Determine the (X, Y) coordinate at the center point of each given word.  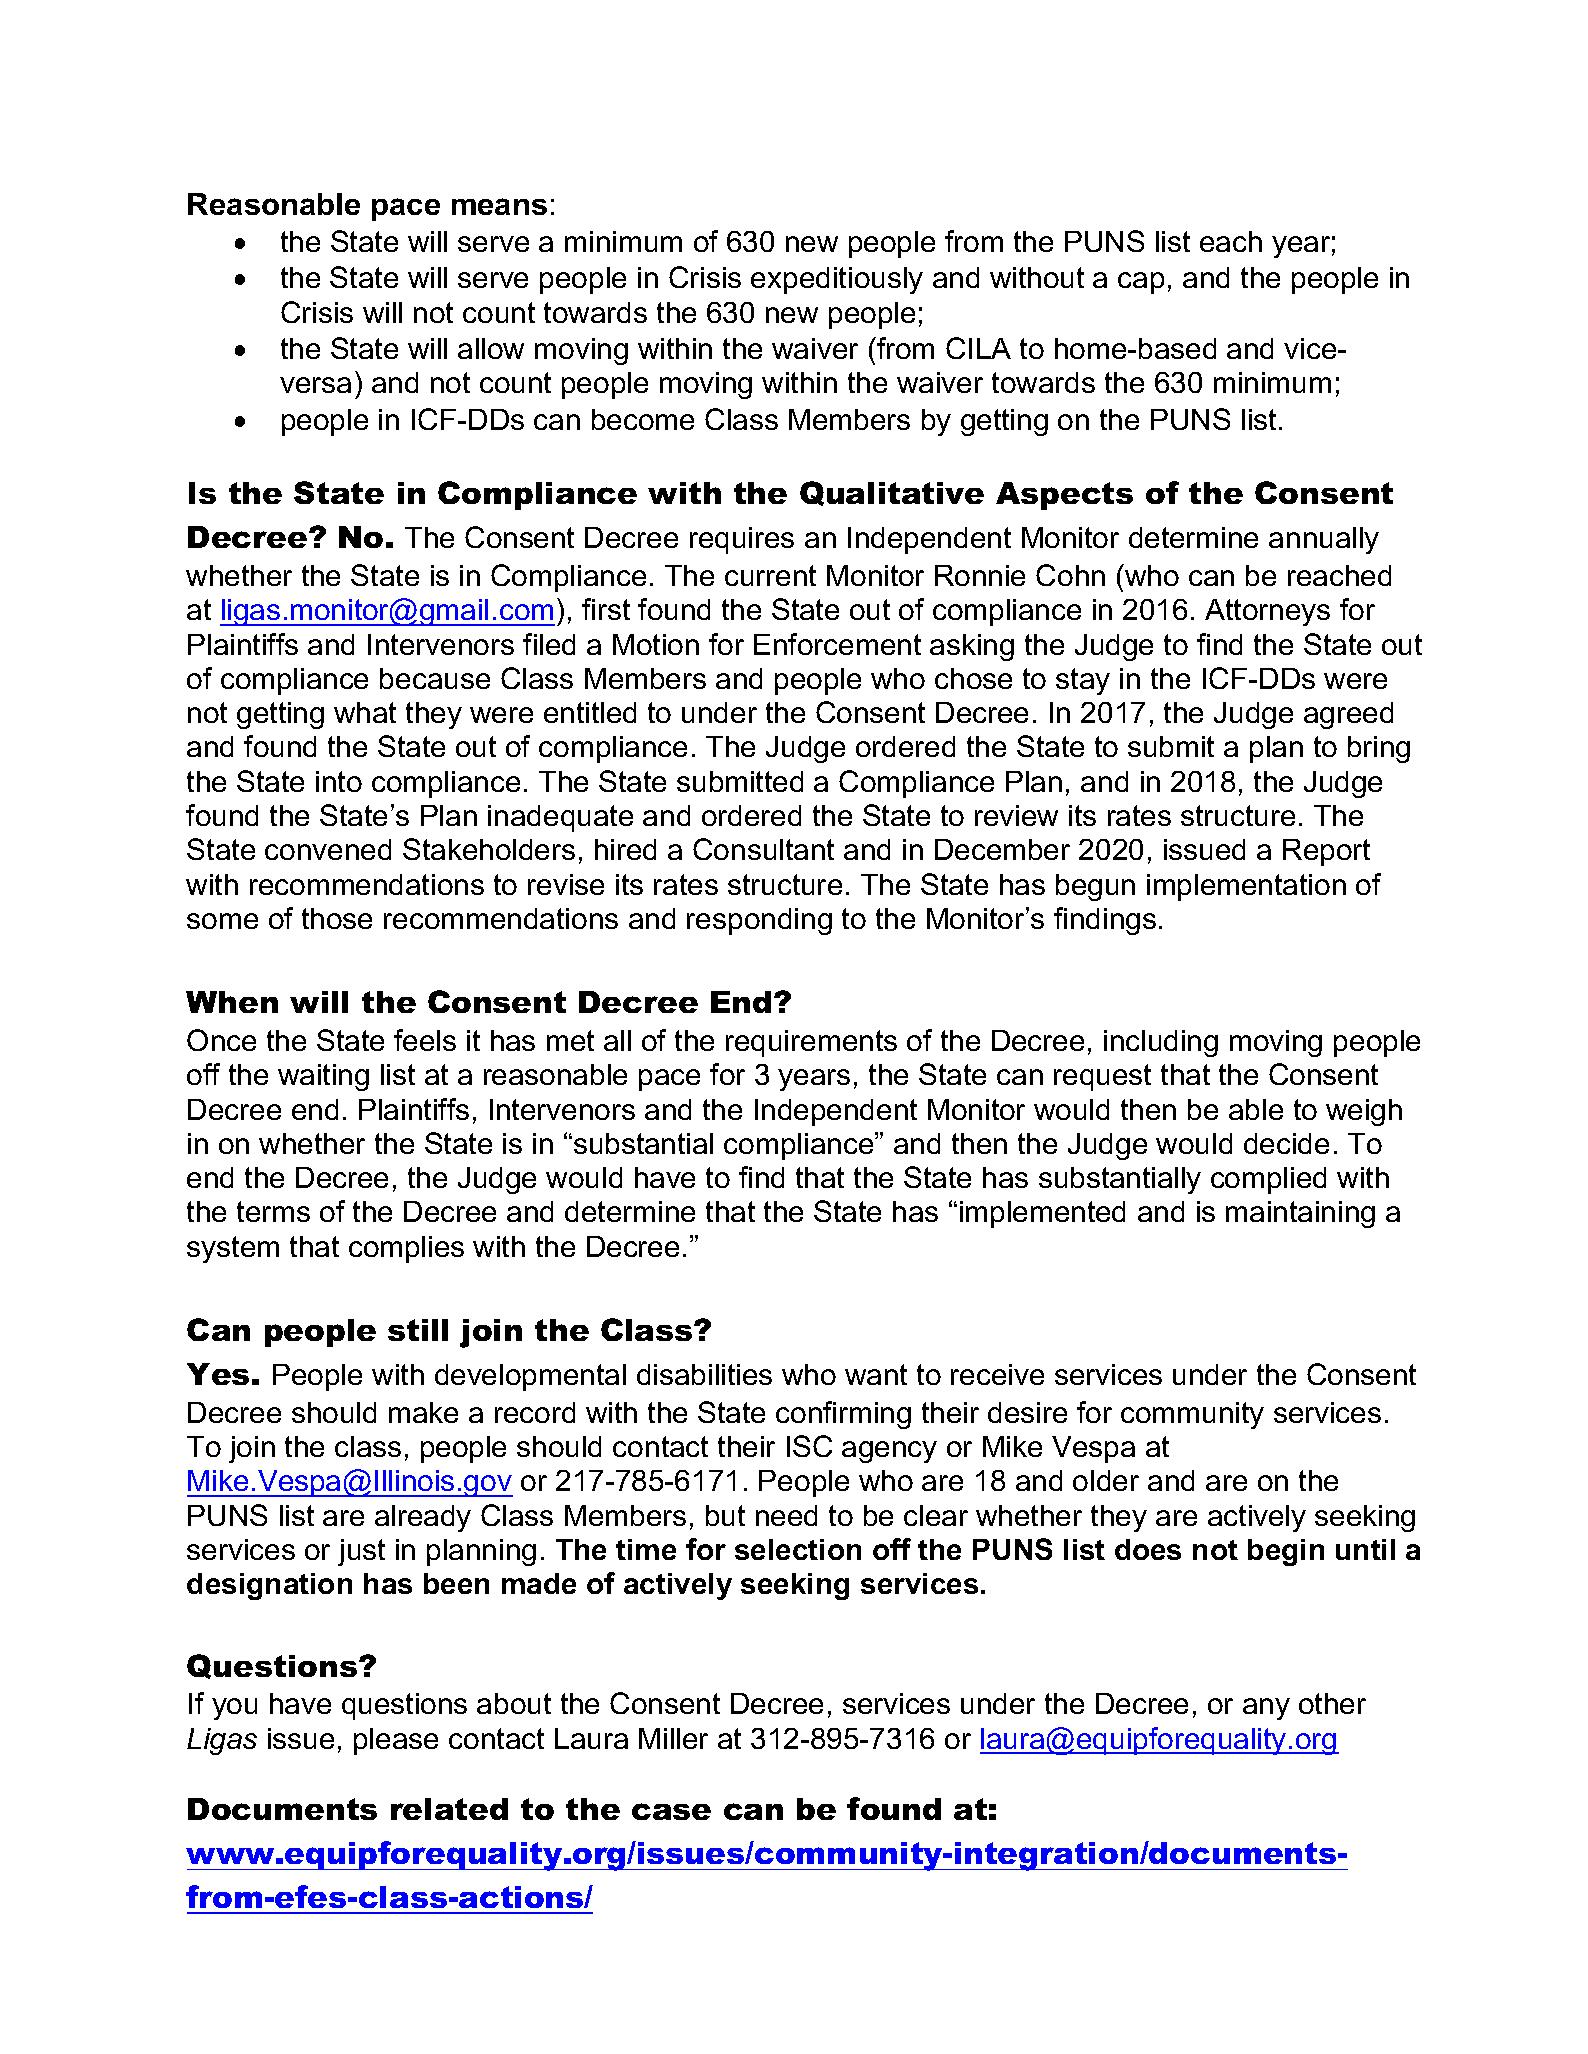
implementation (1246, 887)
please (396, 1741)
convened (328, 849)
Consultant (763, 849)
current (770, 575)
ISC (809, 1446)
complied (1268, 1180)
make (423, 1412)
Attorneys (1267, 612)
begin (1286, 1552)
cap (1141, 283)
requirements (811, 1043)
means (499, 206)
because (435, 678)
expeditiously (837, 280)
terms (273, 1211)
